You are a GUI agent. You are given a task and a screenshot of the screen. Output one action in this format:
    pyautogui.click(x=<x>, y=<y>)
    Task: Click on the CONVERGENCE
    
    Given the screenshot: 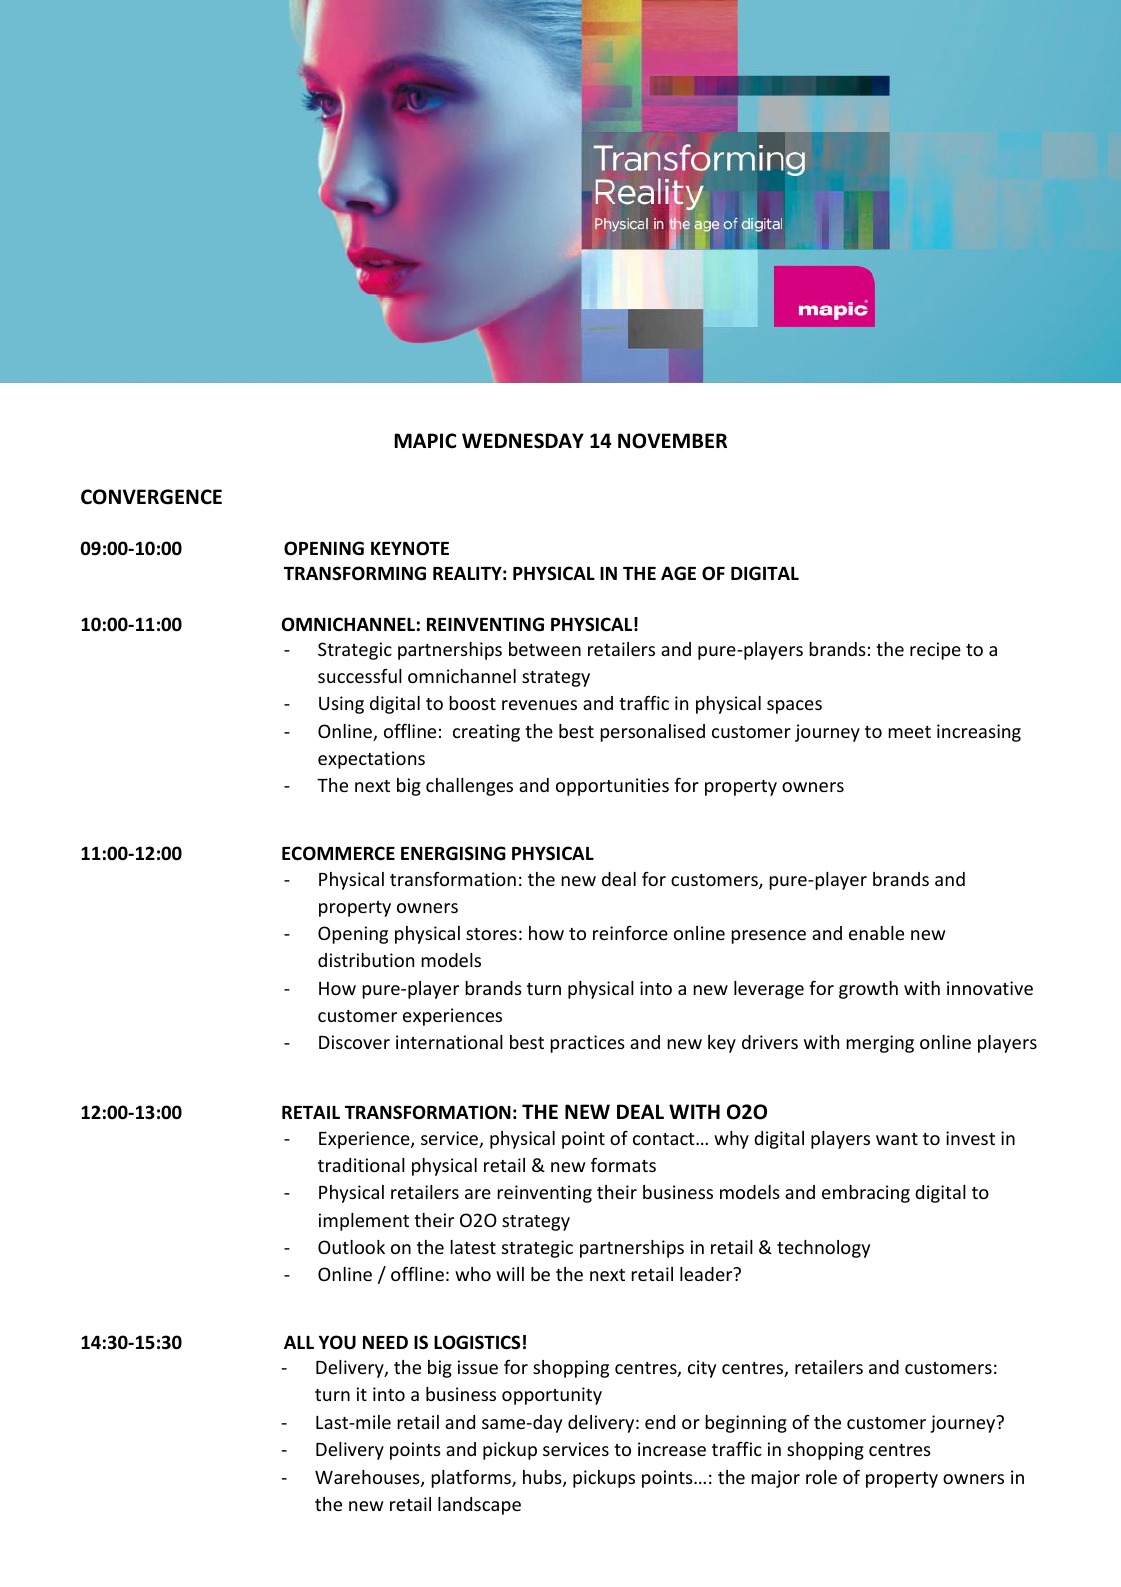 What is the action you would take?
    pyautogui.click(x=151, y=497)
